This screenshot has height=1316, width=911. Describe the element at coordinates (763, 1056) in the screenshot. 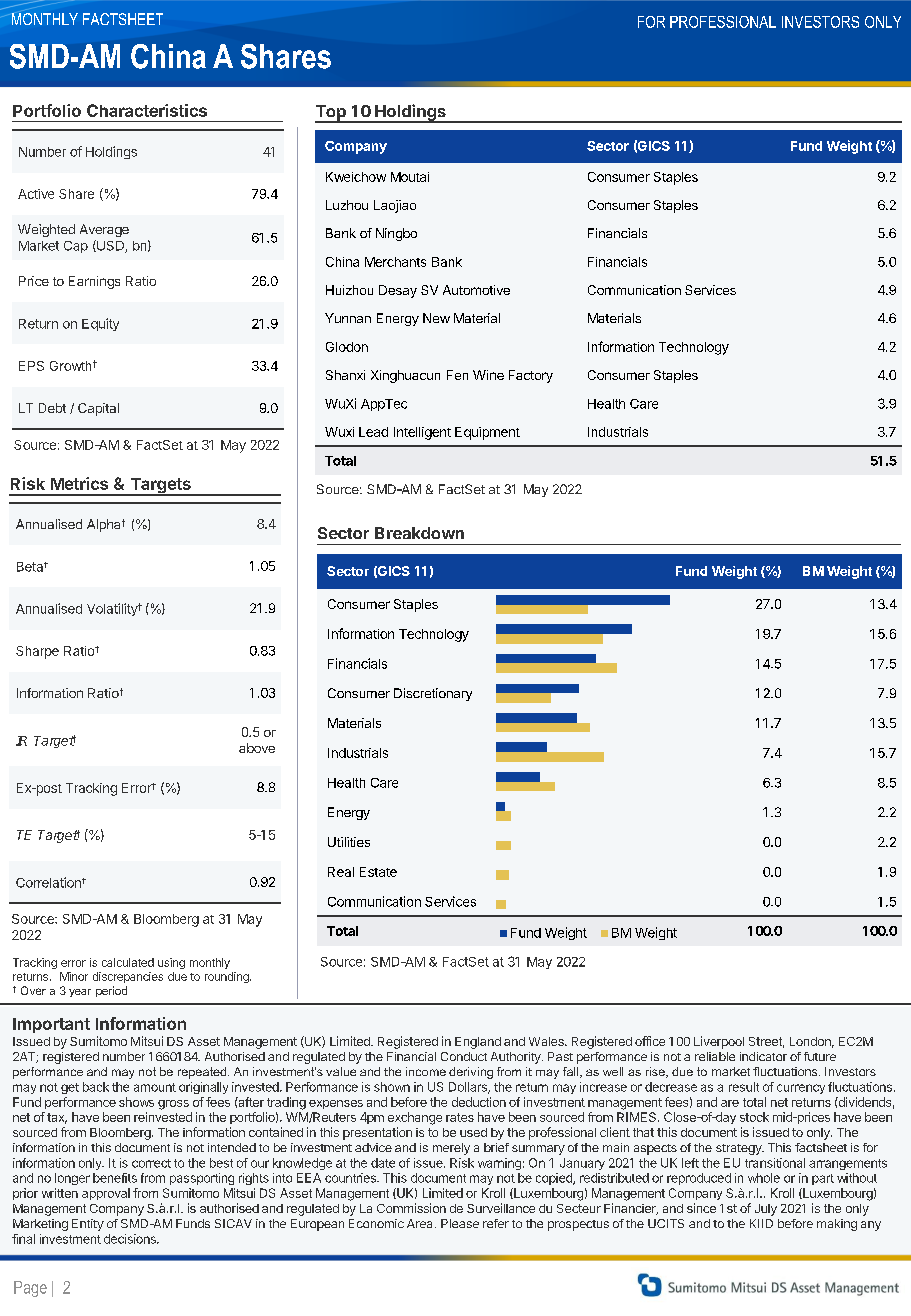

I see `indicator` at that location.
